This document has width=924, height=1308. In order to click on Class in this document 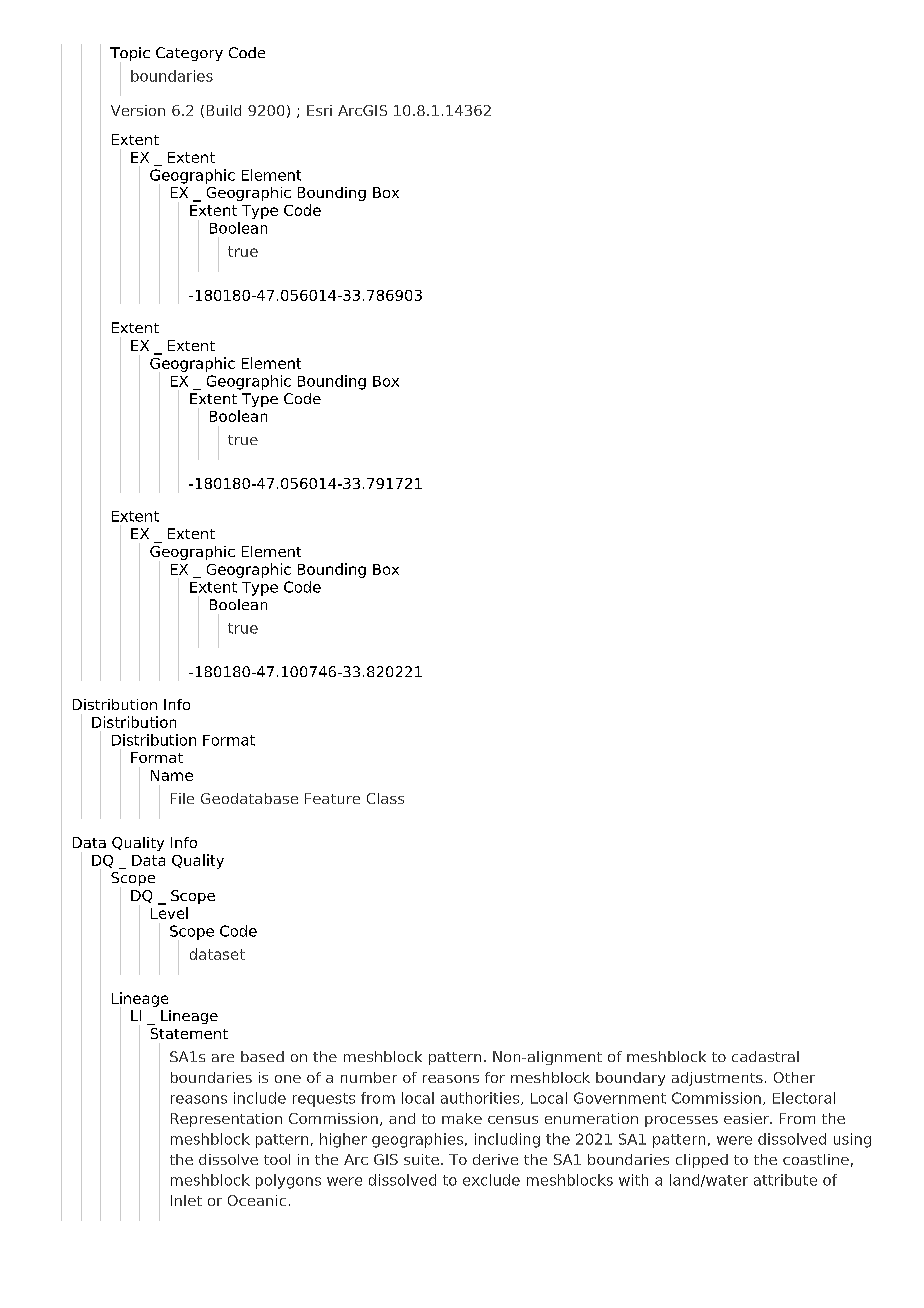, I will do `click(385, 798)`.
